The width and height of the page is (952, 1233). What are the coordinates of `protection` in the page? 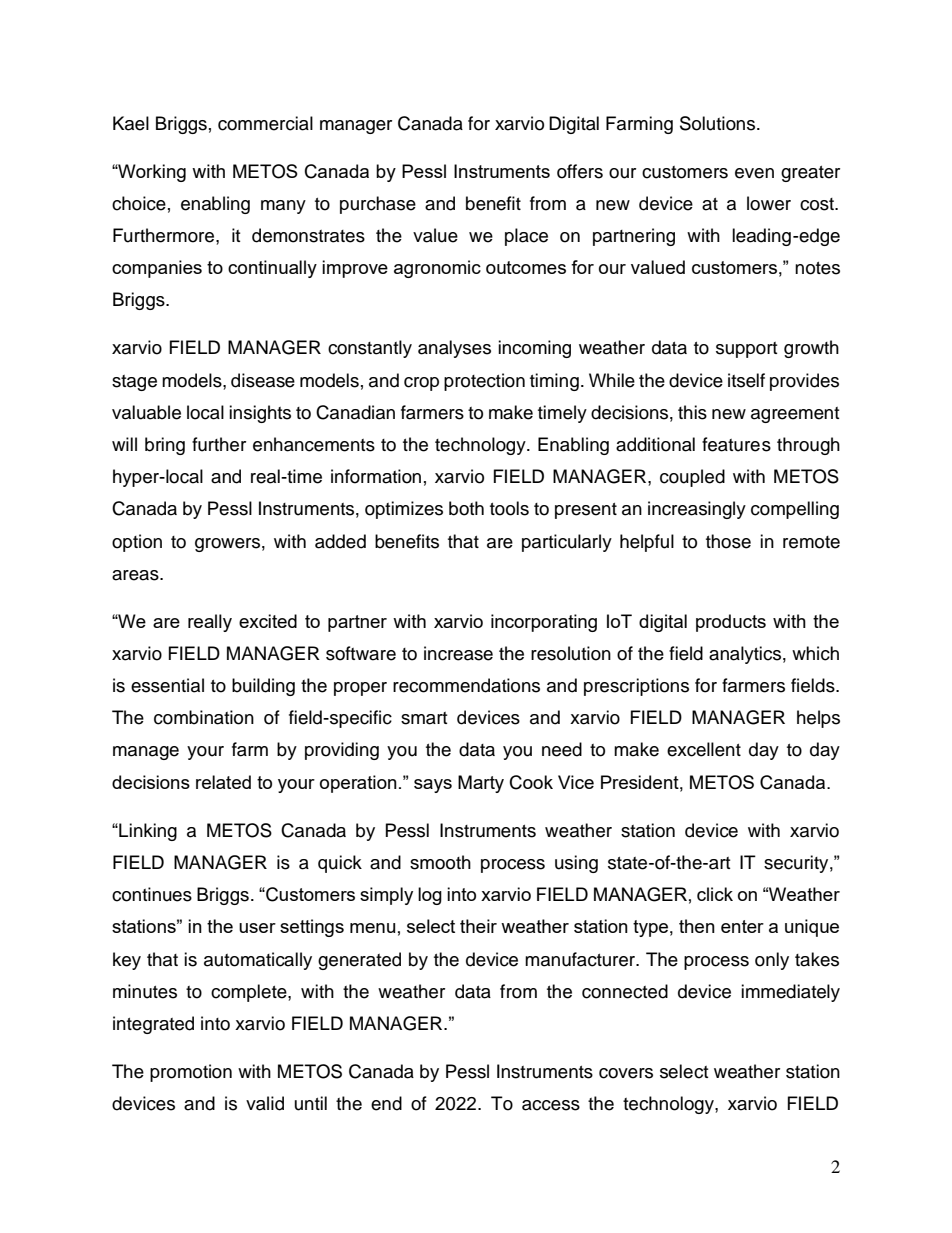 It's located at (484, 382).
